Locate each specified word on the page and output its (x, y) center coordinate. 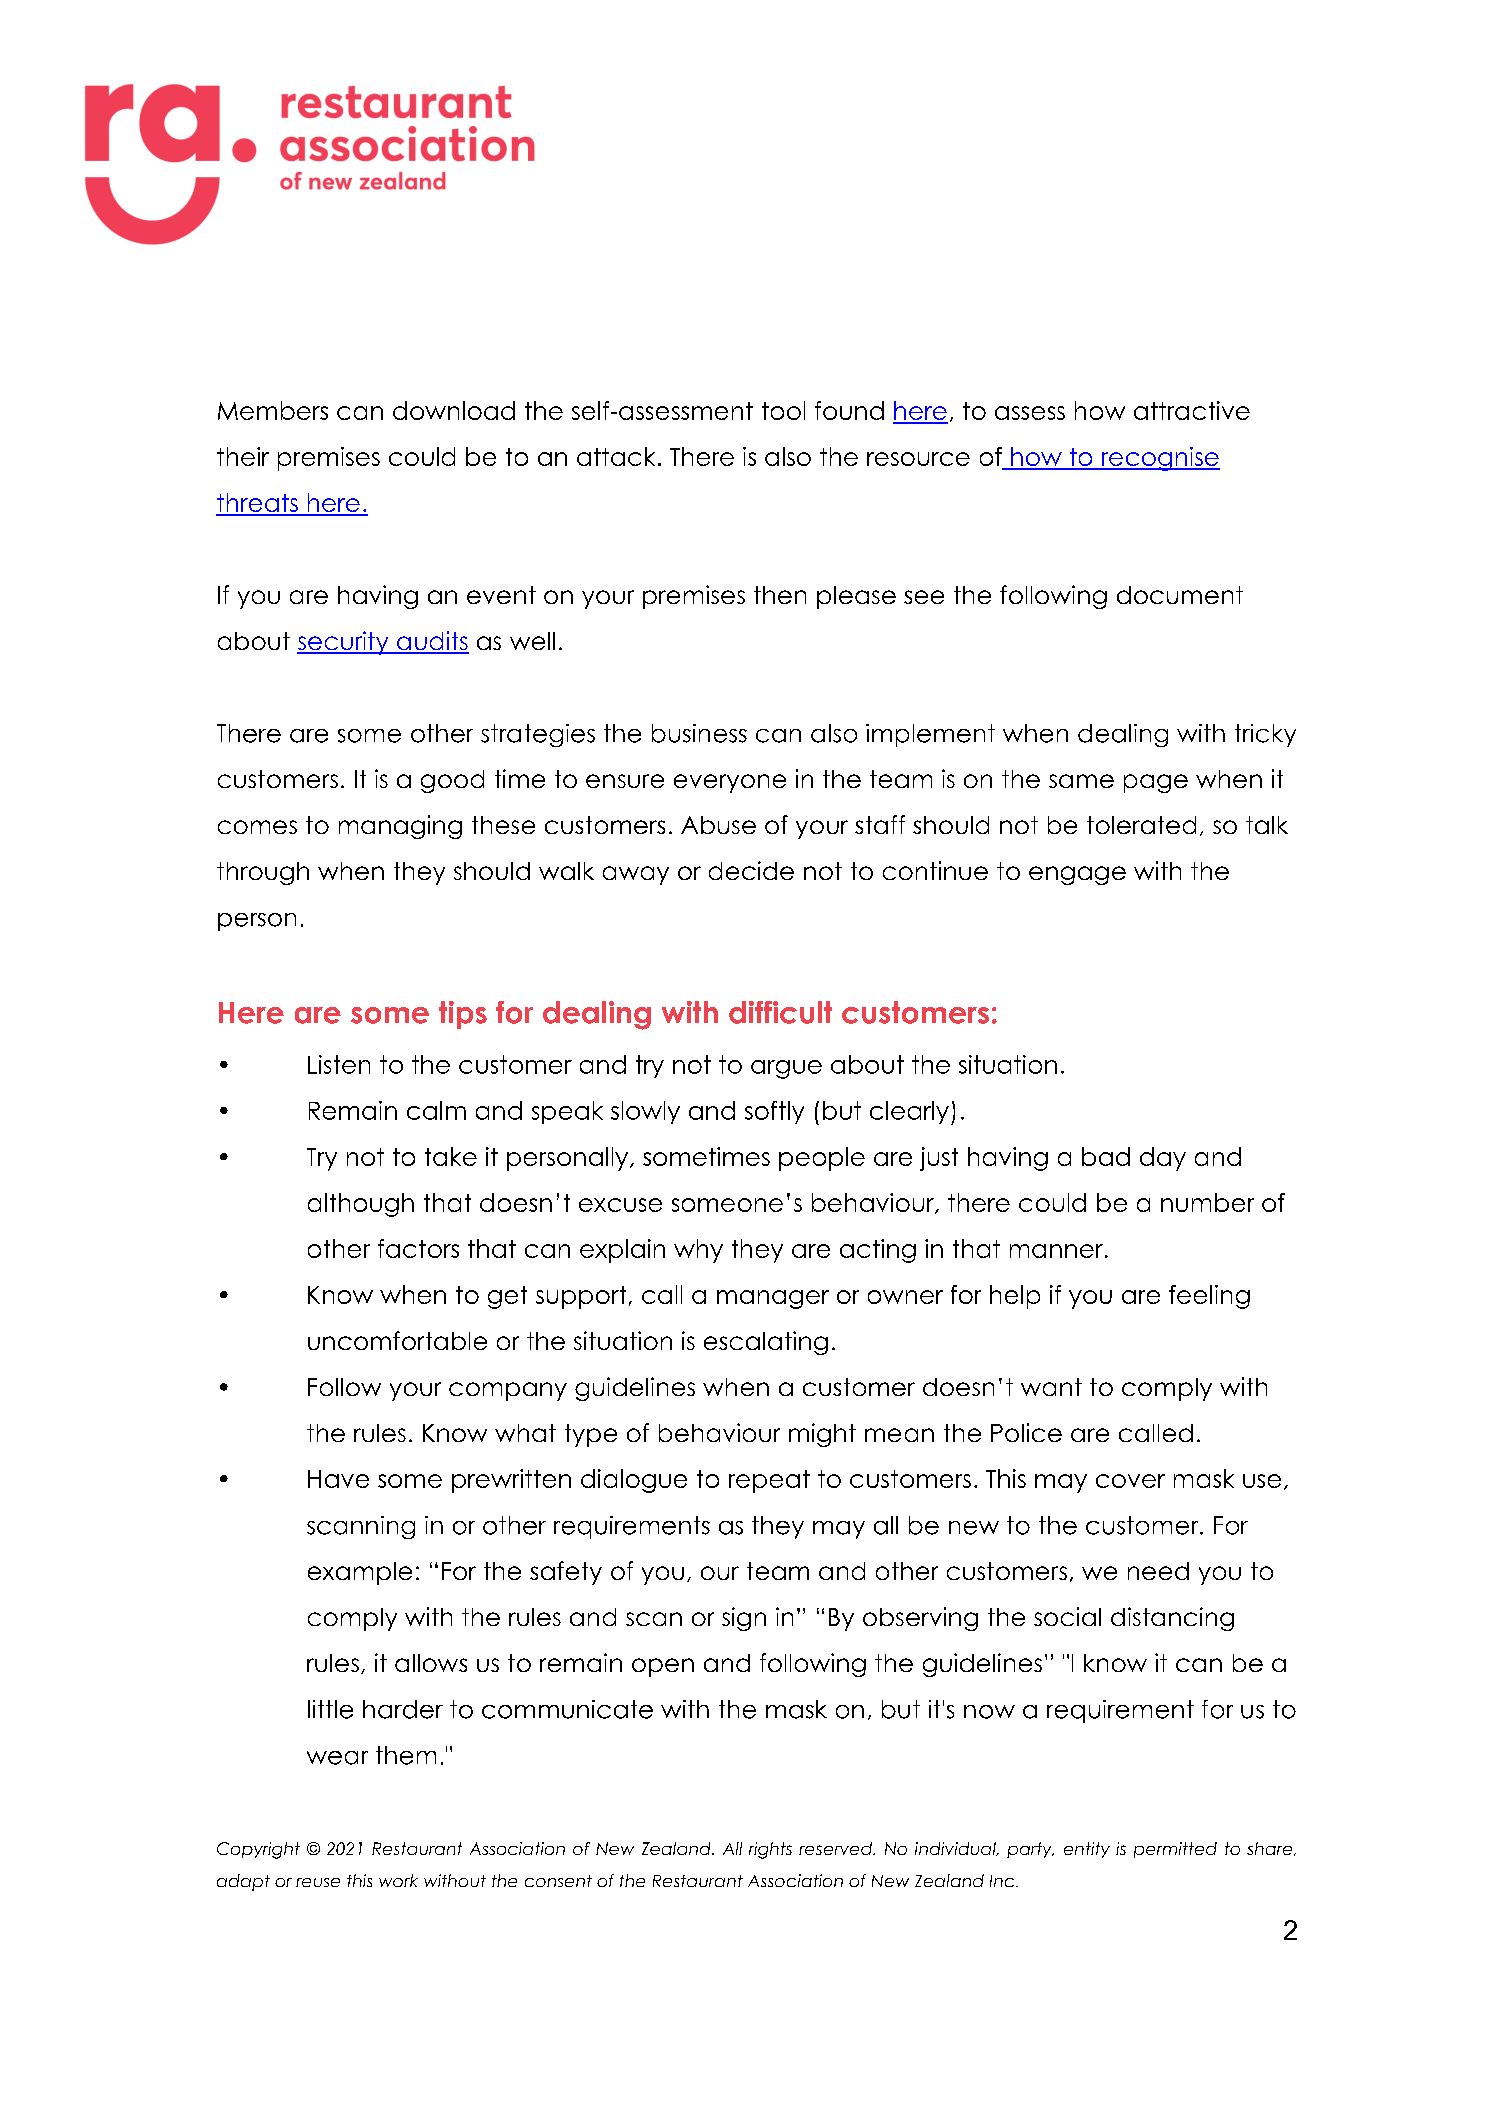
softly (774, 1112)
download (454, 410)
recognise (1159, 459)
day (1163, 1159)
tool (783, 410)
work (398, 1880)
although (361, 1205)
